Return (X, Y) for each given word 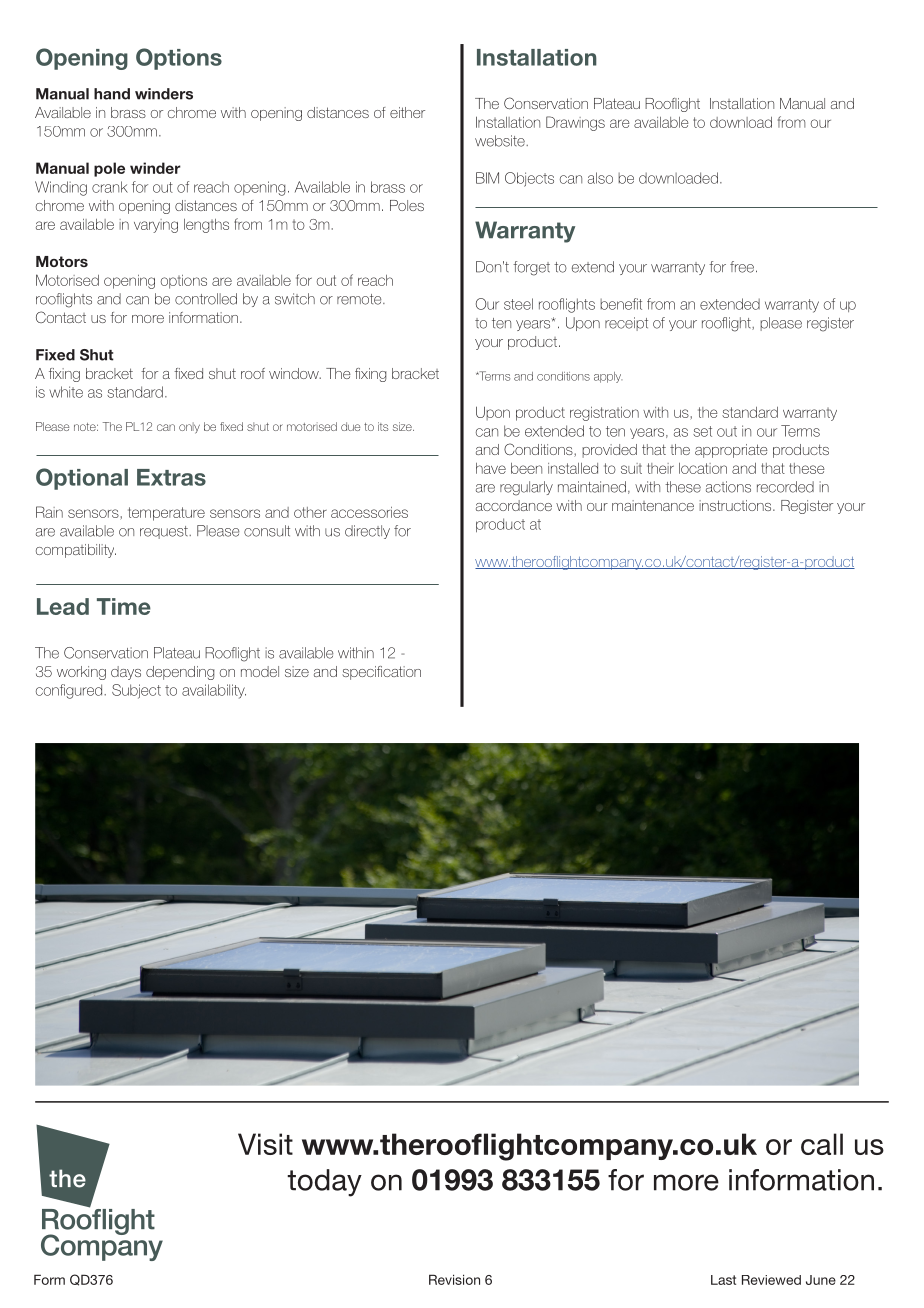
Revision (454, 1279)
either (407, 112)
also (600, 178)
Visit (265, 1144)
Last (723, 1280)
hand (112, 94)
